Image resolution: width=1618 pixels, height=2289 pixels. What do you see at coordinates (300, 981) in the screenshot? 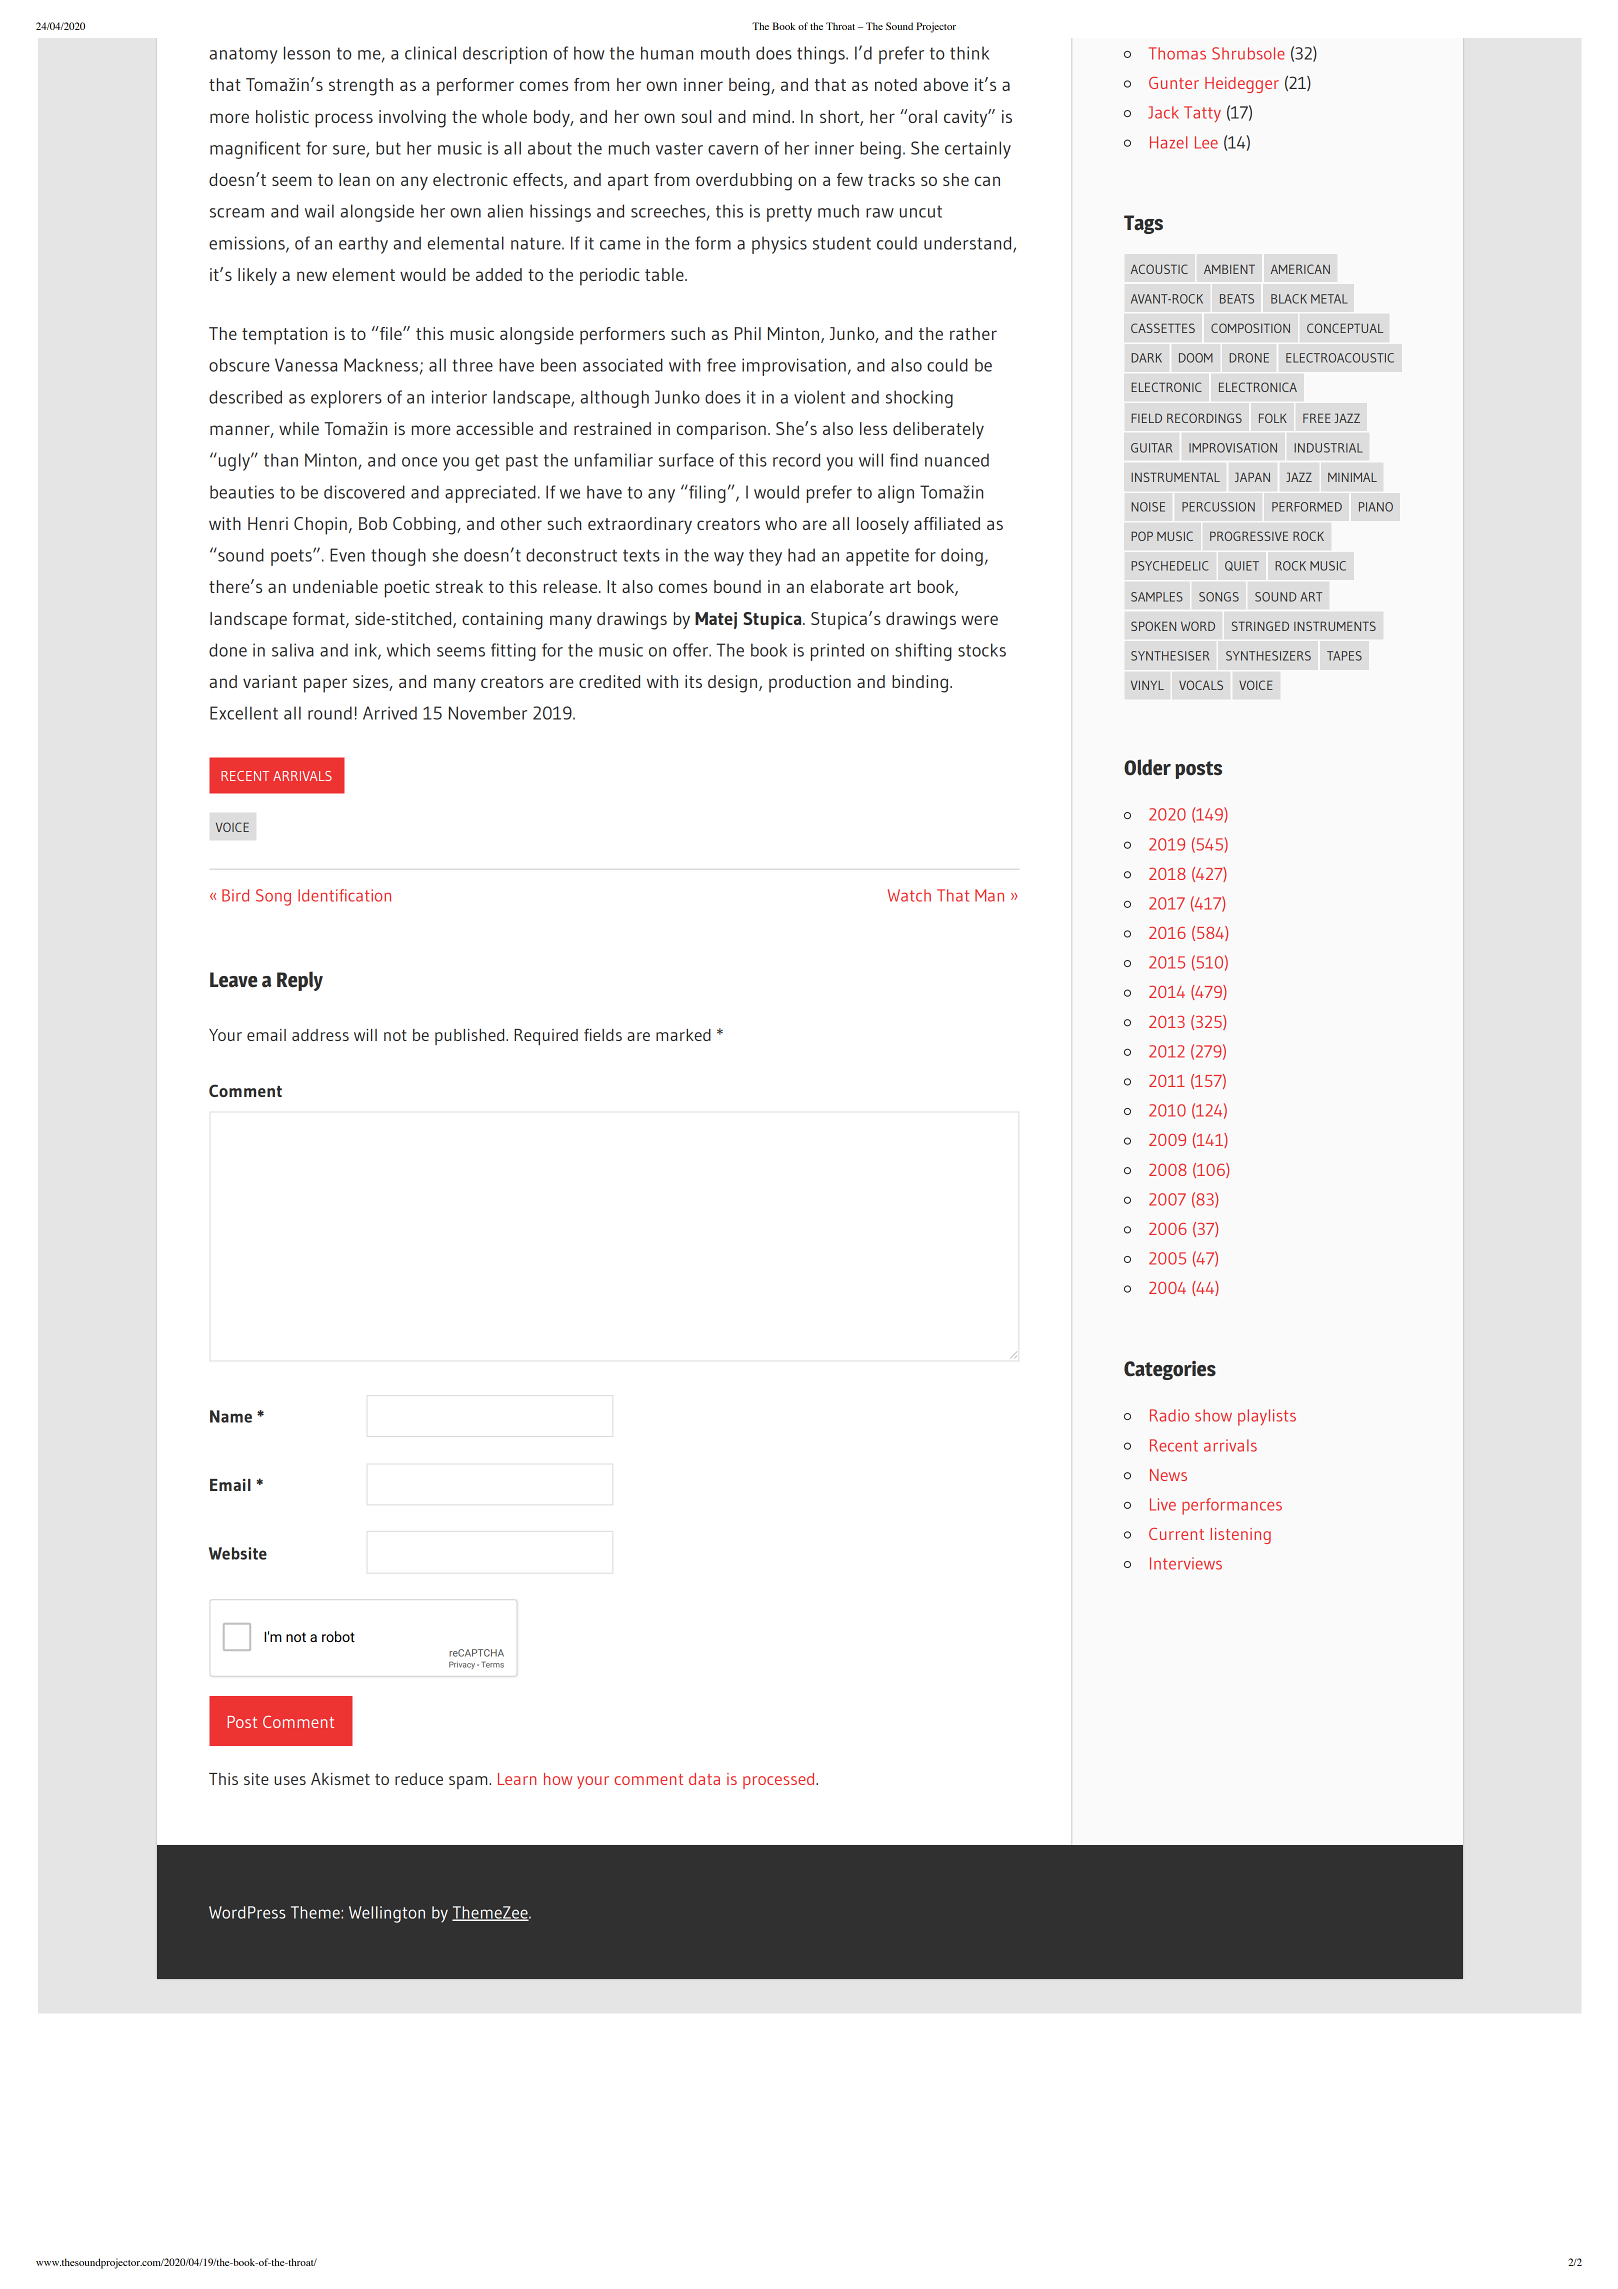
I see `Reply` at bounding box center [300, 981].
